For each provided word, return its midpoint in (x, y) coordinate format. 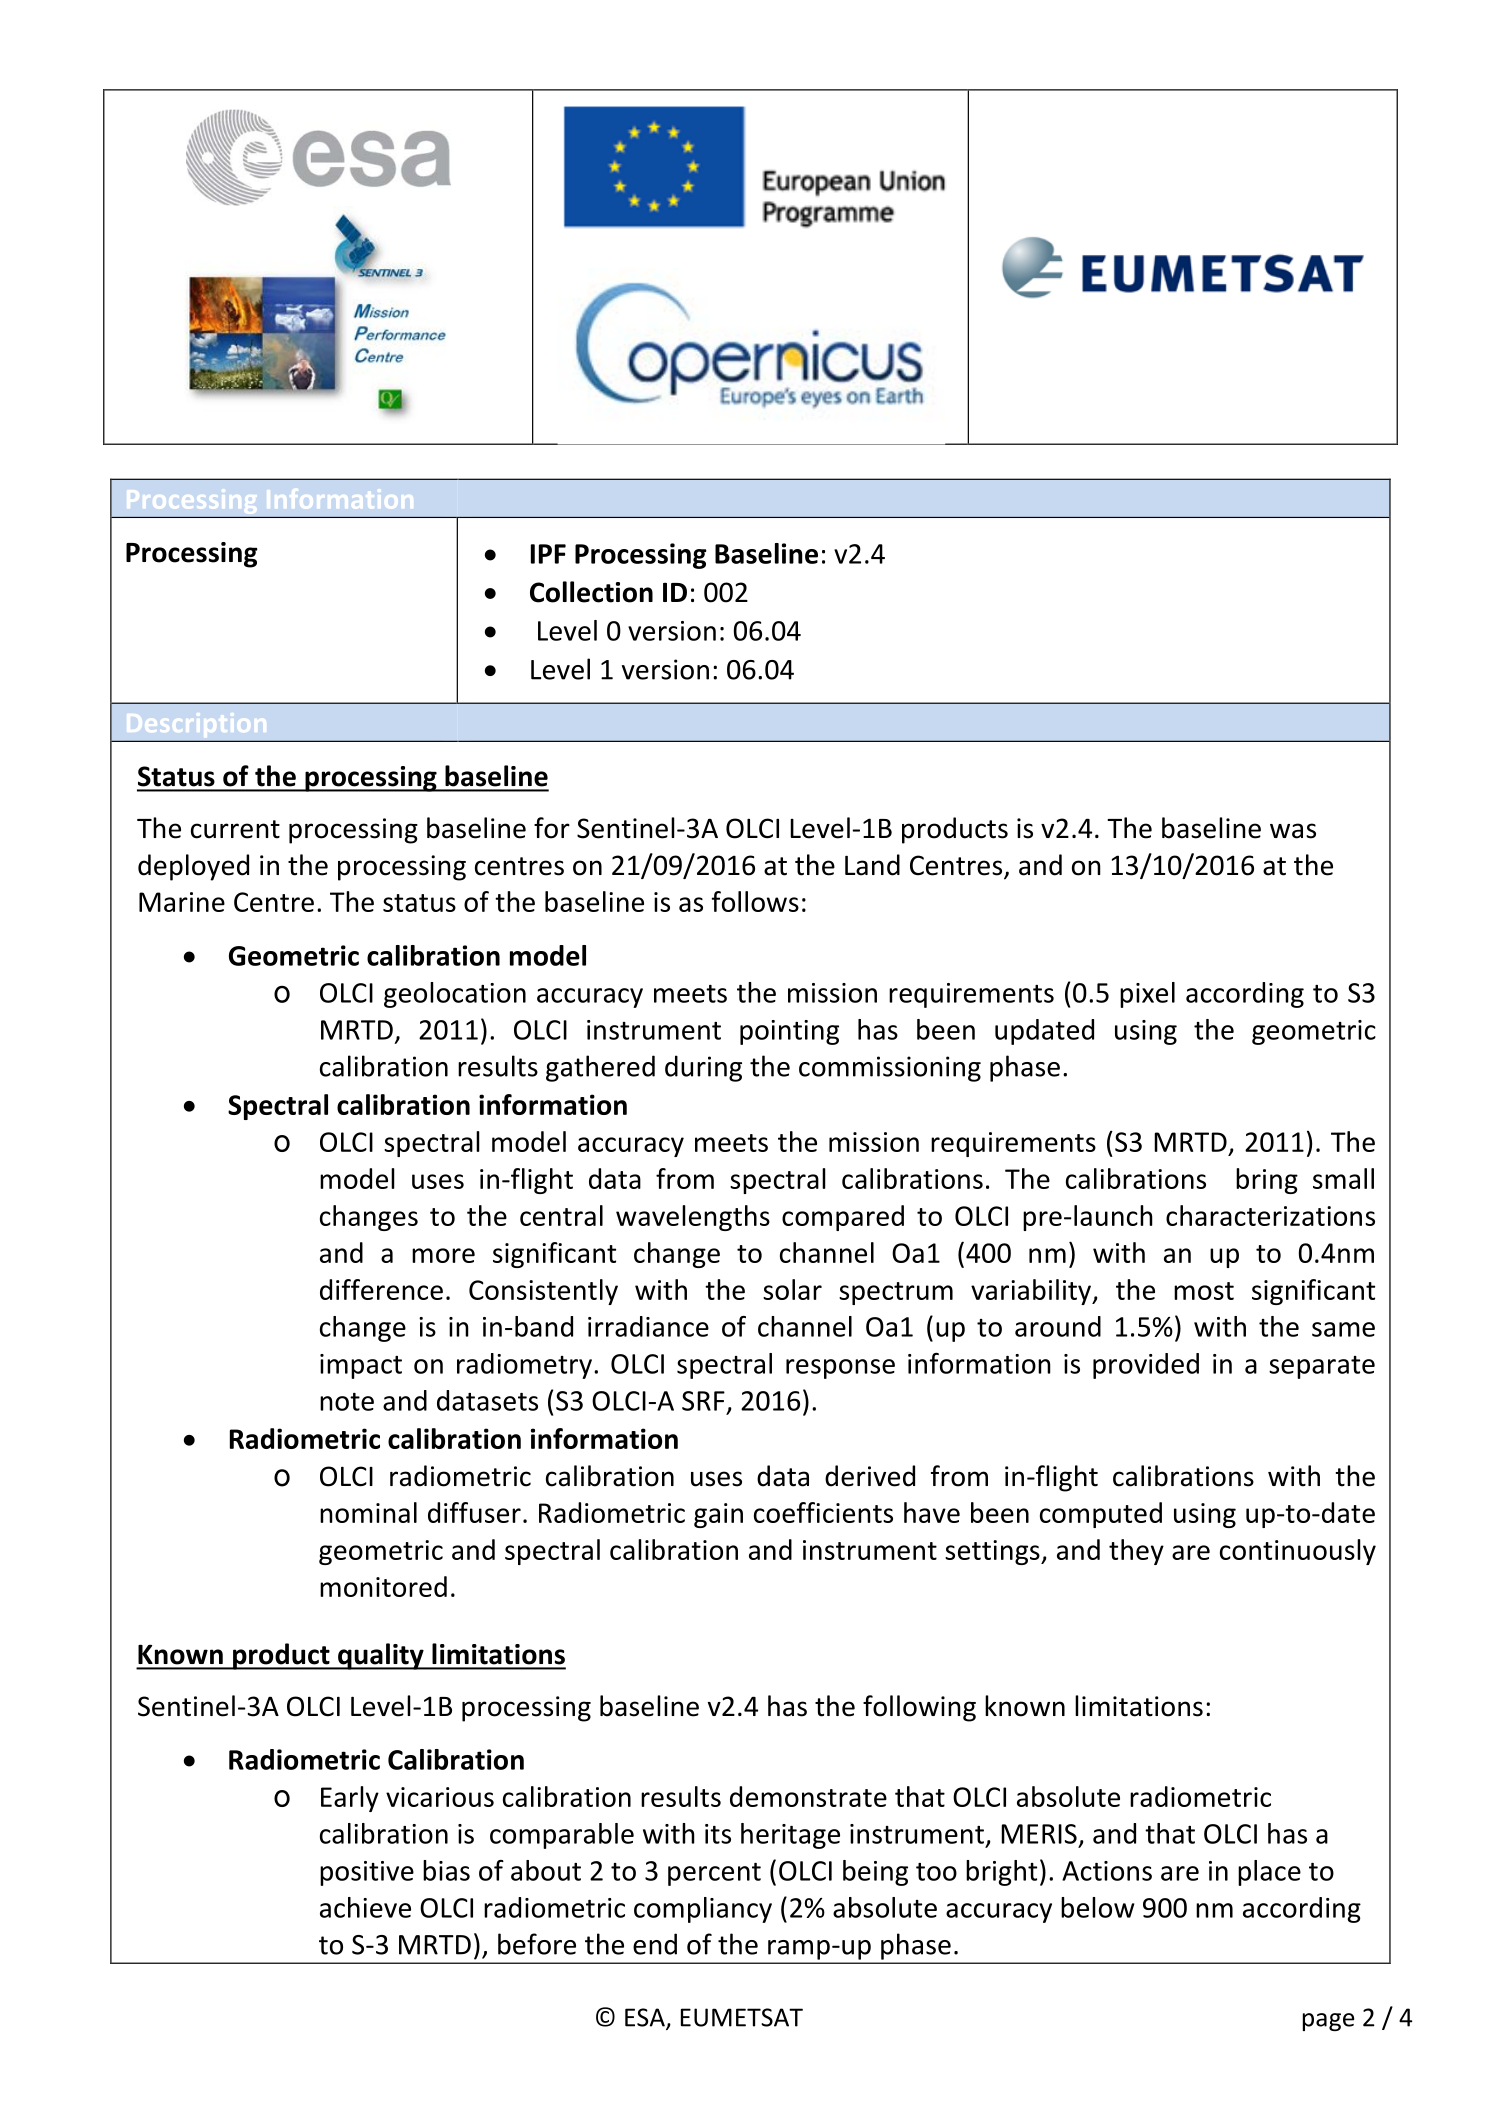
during (703, 1068)
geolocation (455, 995)
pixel (1147, 995)
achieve (365, 1907)
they (1136, 1552)
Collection (591, 592)
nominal (368, 1512)
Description (197, 725)
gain (718, 1515)
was (1293, 831)
